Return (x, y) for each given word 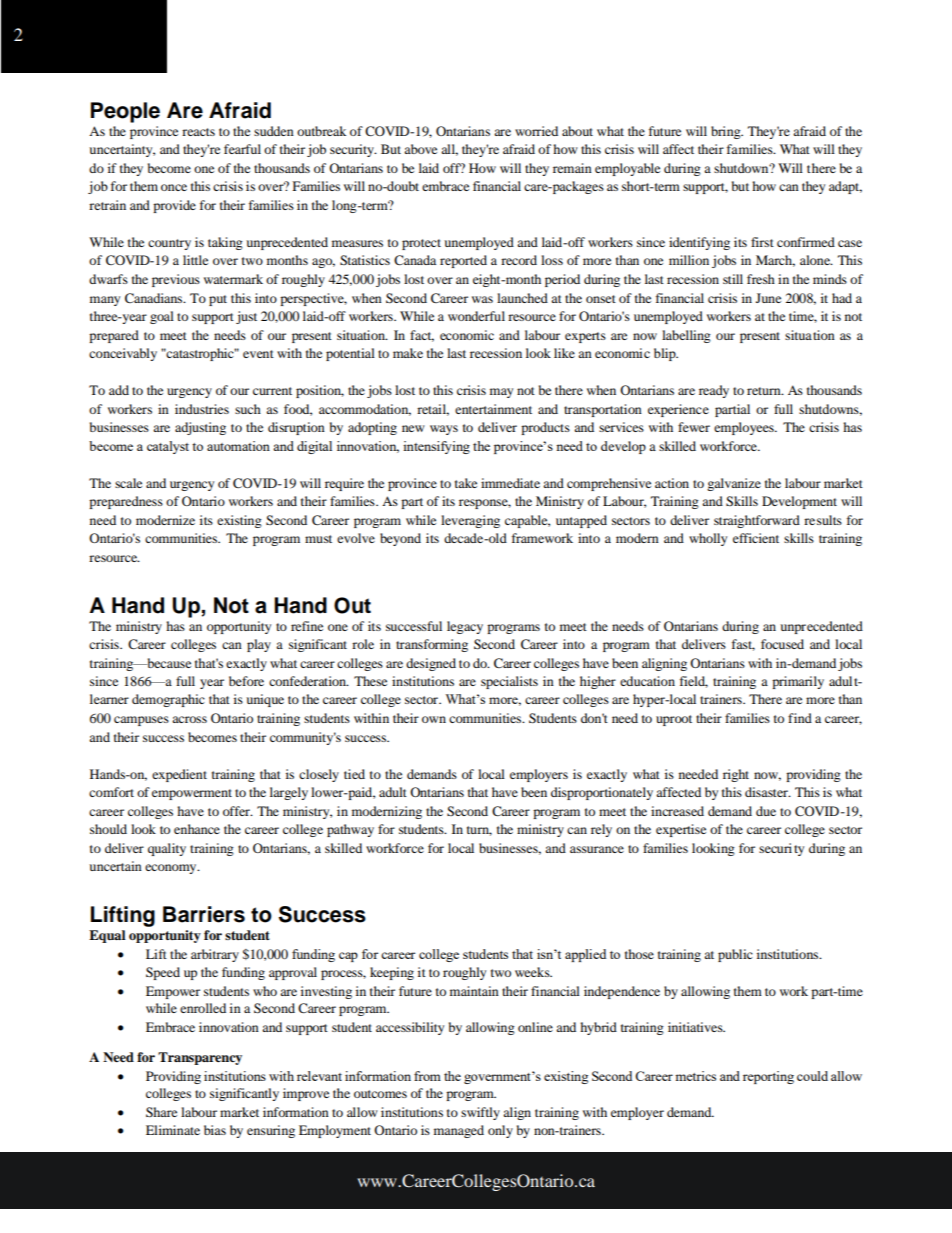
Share (161, 1112)
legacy (465, 627)
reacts (198, 132)
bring (727, 132)
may (501, 393)
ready (714, 391)
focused (782, 644)
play (259, 645)
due (766, 811)
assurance (597, 849)
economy (172, 869)
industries (202, 409)
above (420, 149)
